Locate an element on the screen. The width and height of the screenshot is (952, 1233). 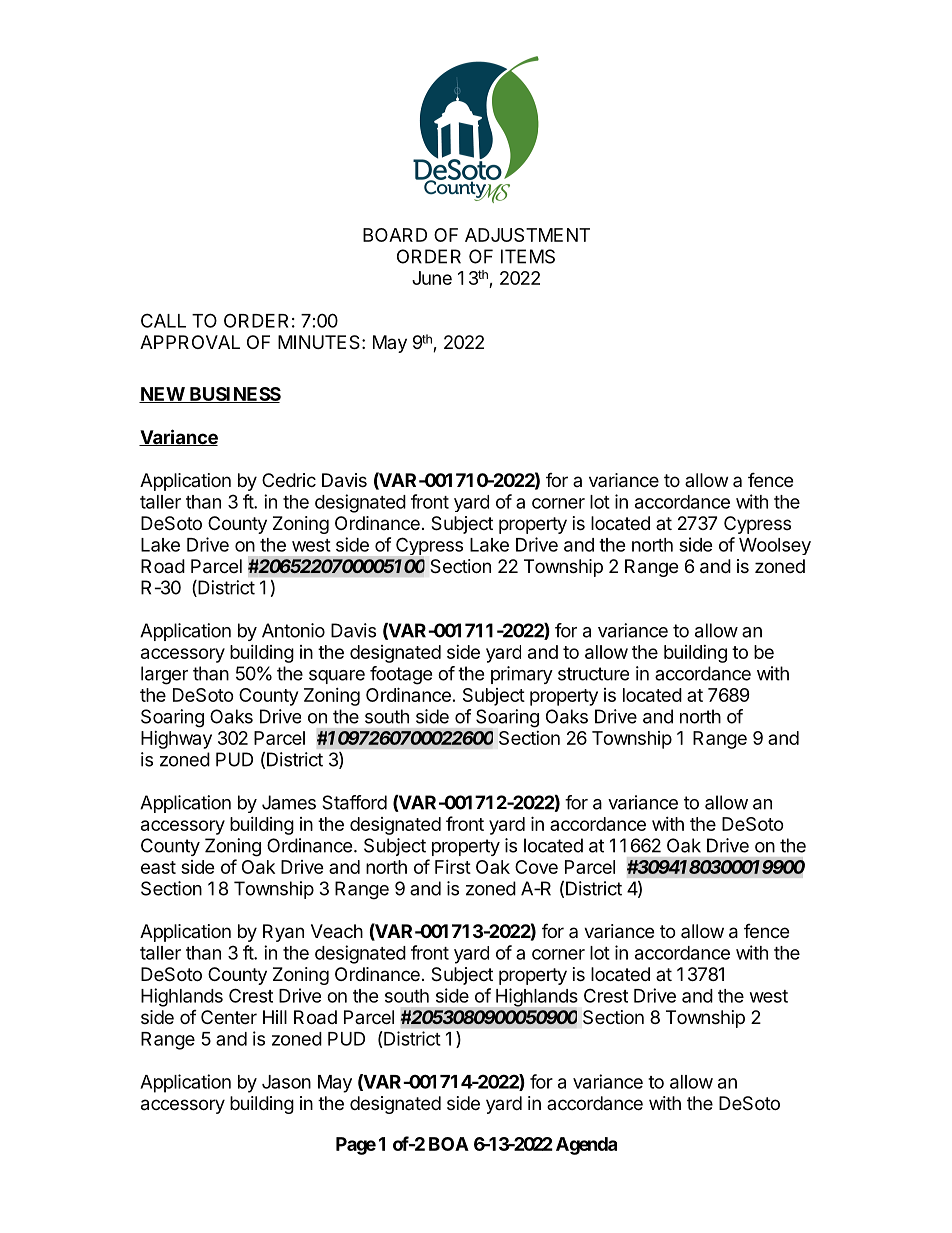
structure is located at coordinates (593, 674).
